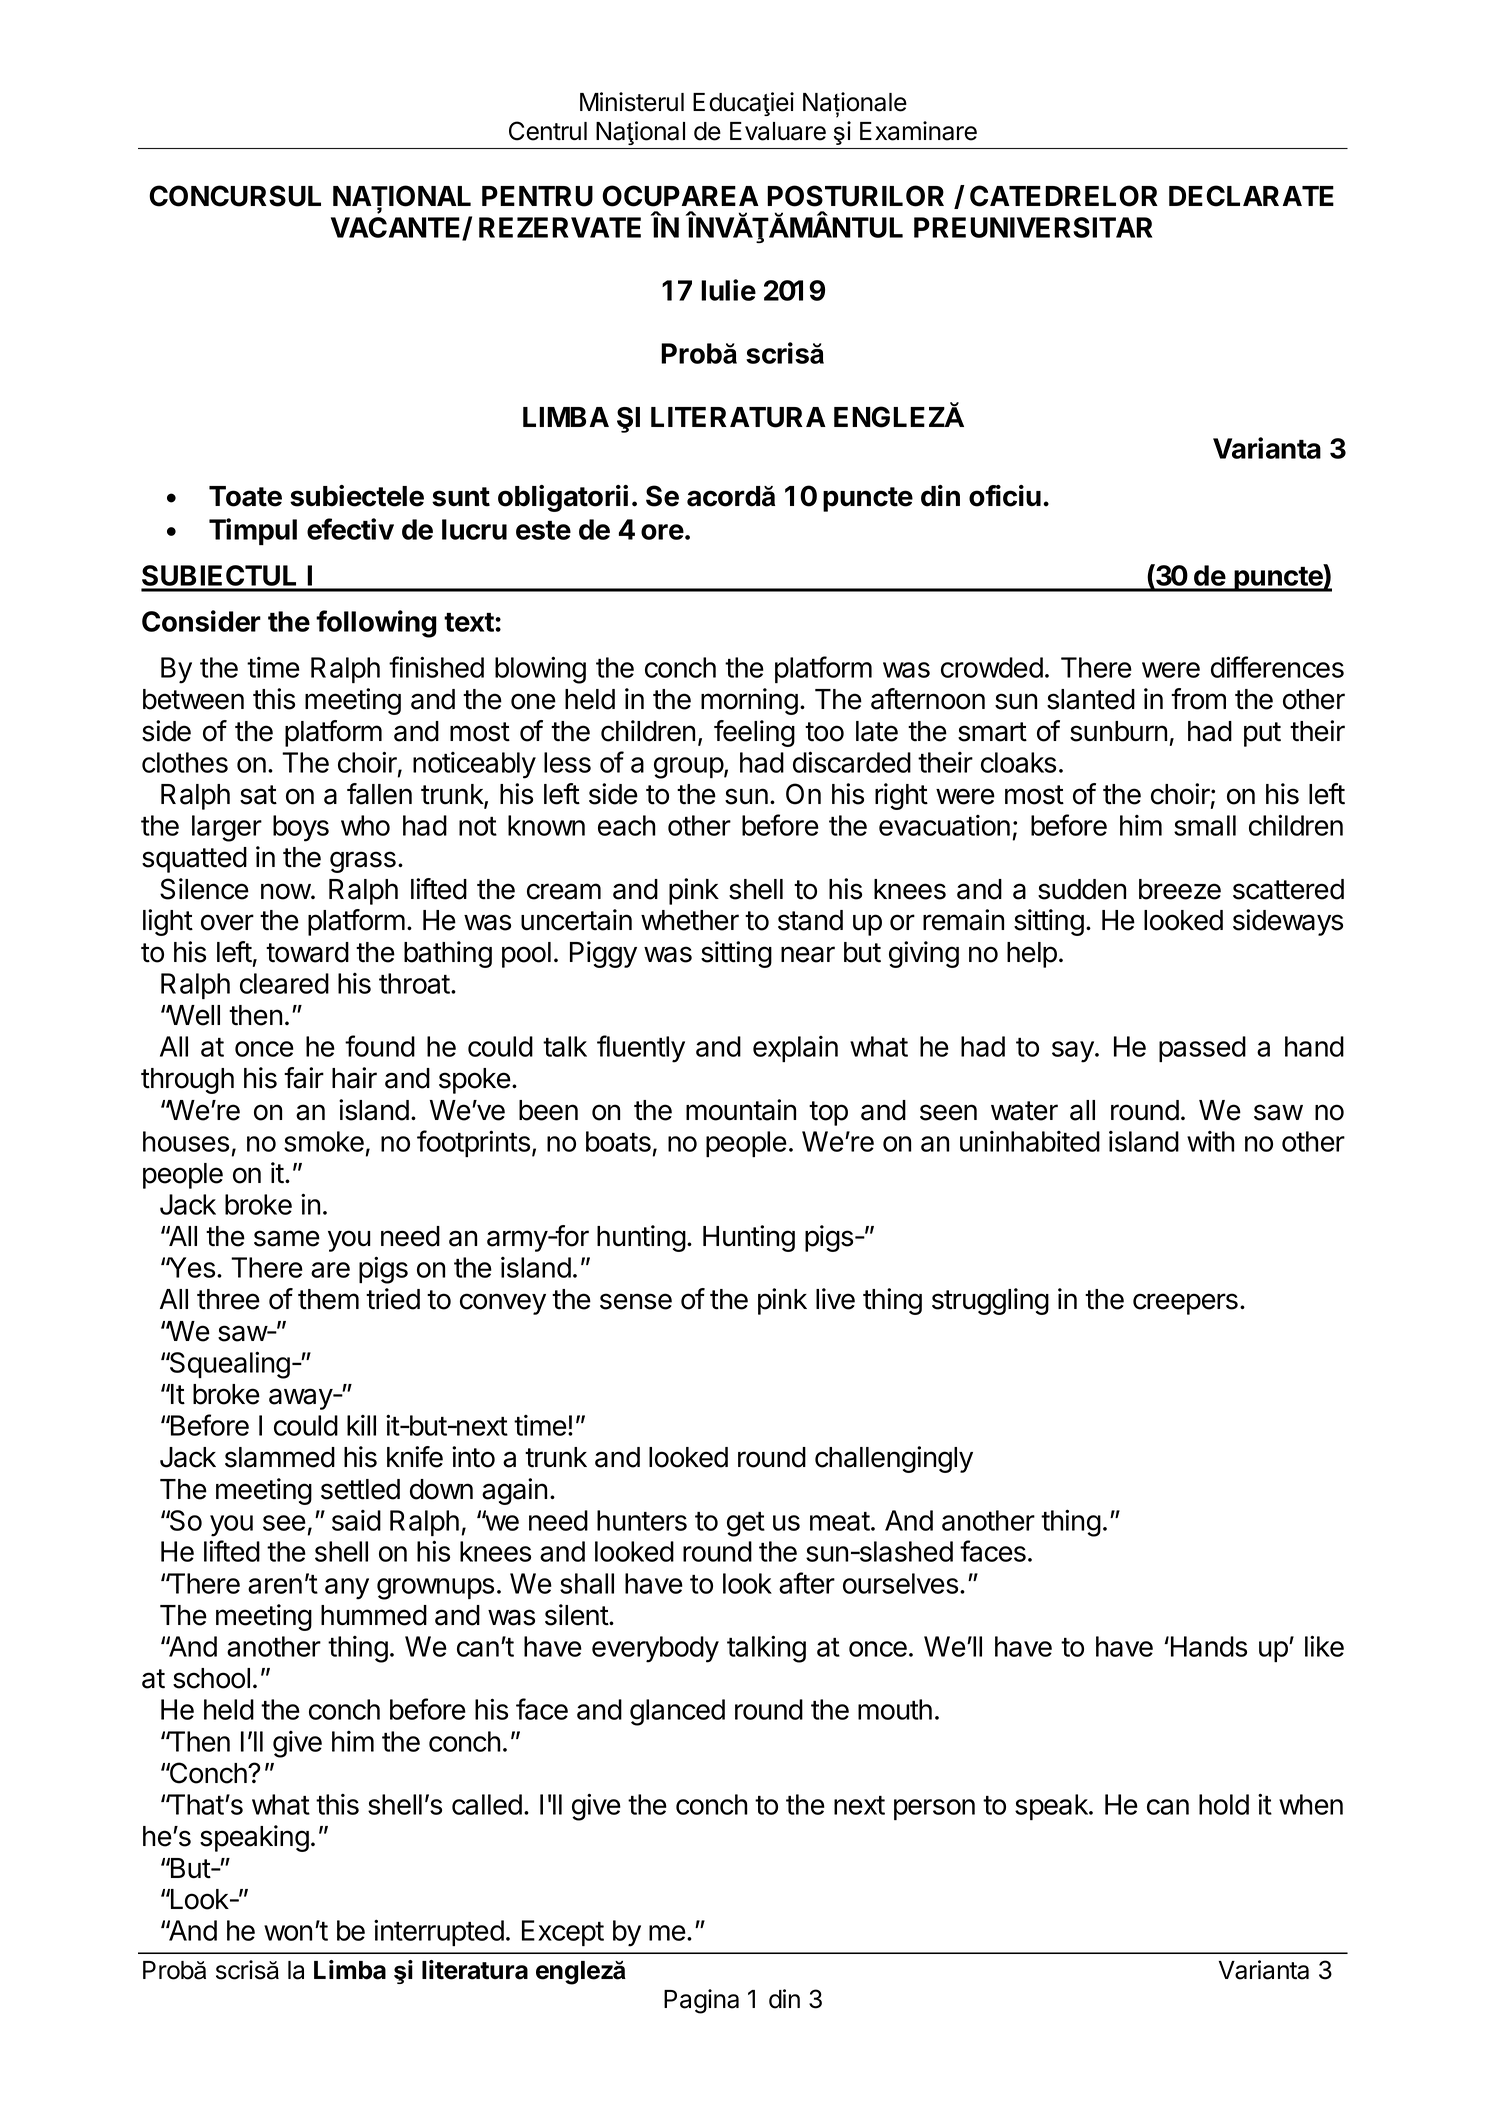  What do you see at coordinates (1211, 1141) in the screenshot?
I see `with` at bounding box center [1211, 1141].
